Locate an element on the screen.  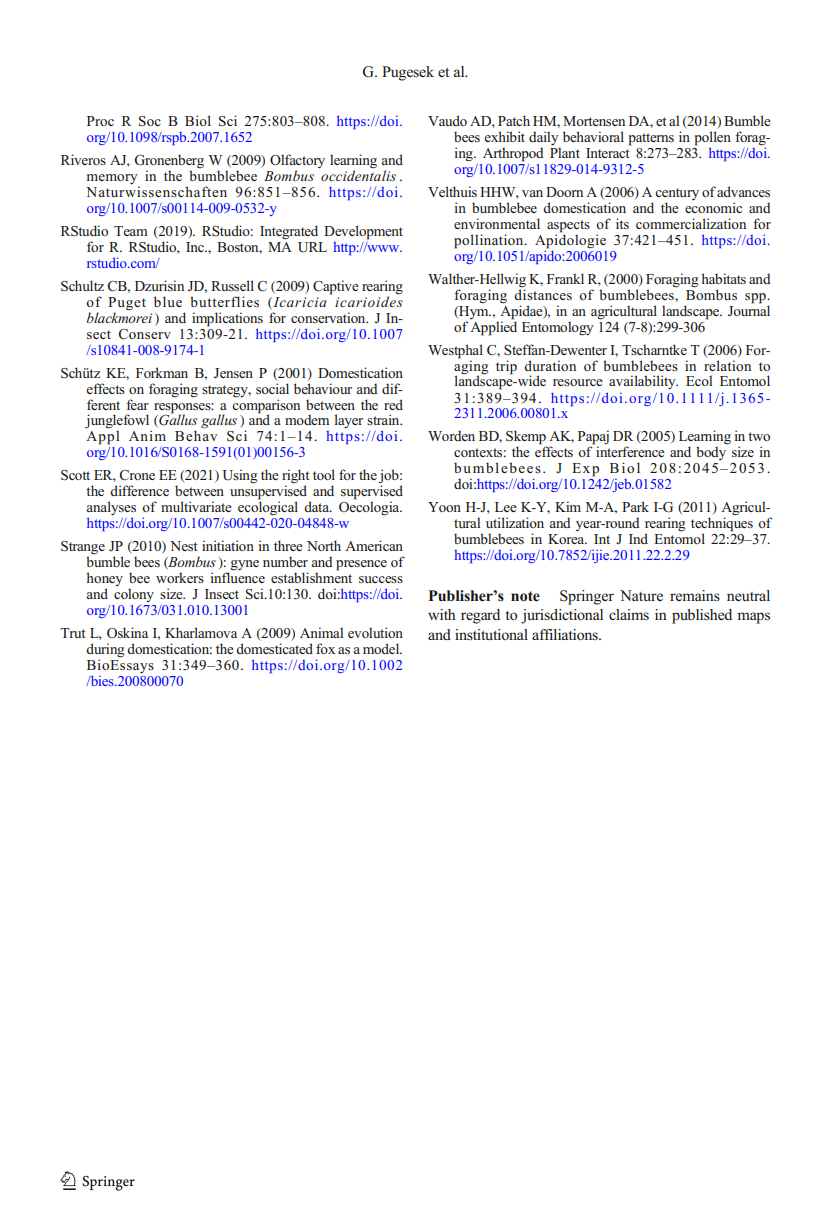
habitats is located at coordinates (723, 278).
